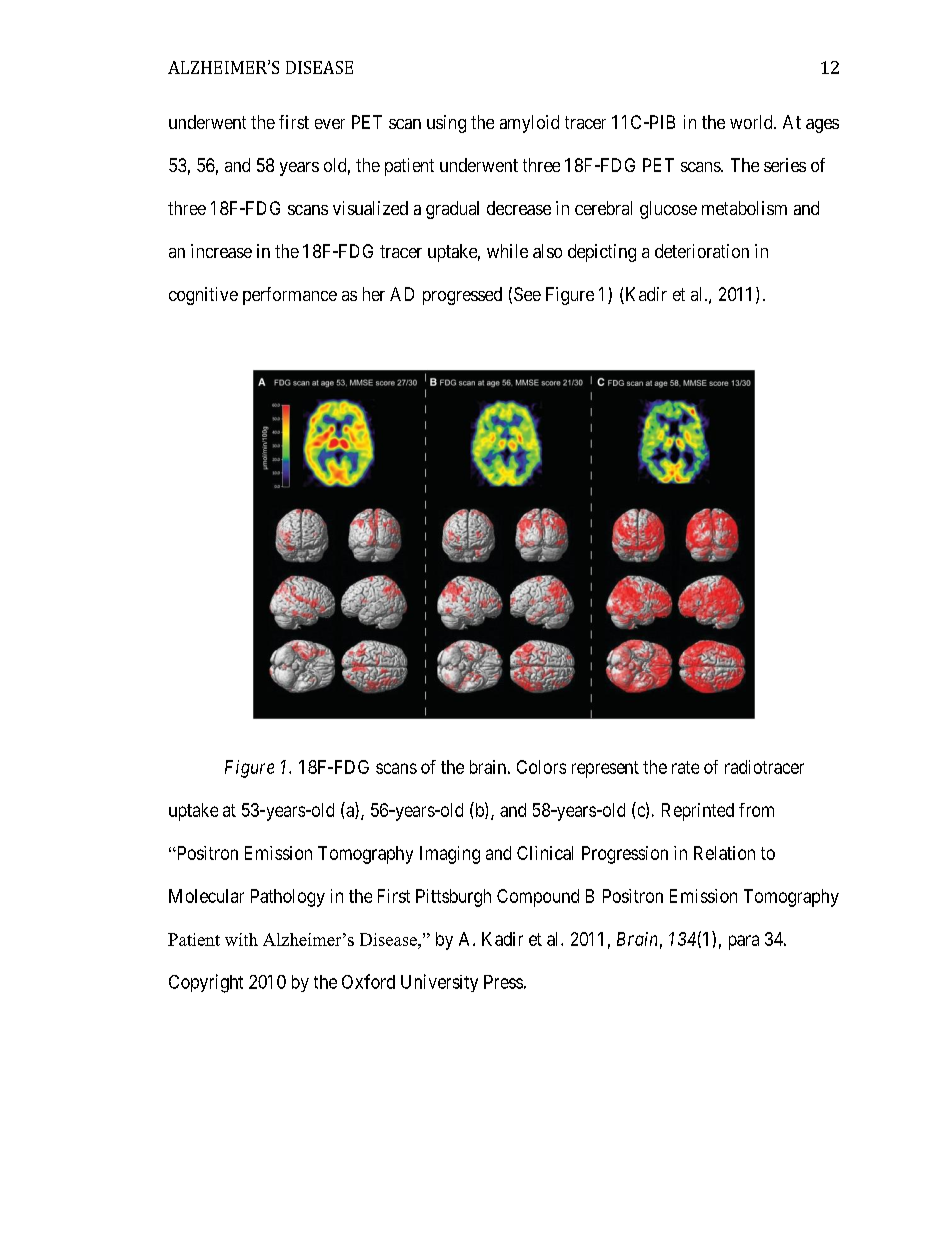  I want to click on cognitive, so click(203, 296).
